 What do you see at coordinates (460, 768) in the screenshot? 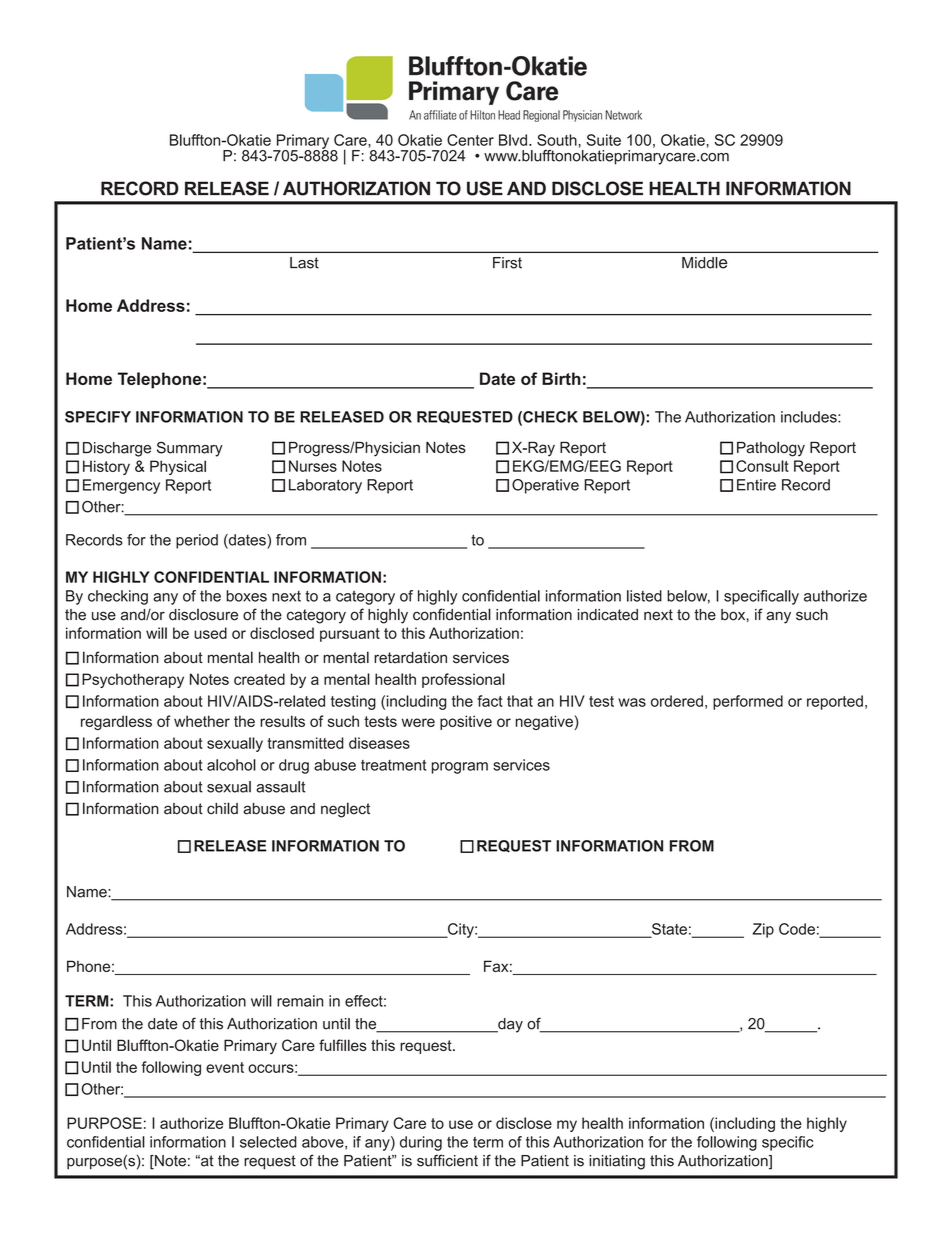
I see `program` at bounding box center [460, 768].
